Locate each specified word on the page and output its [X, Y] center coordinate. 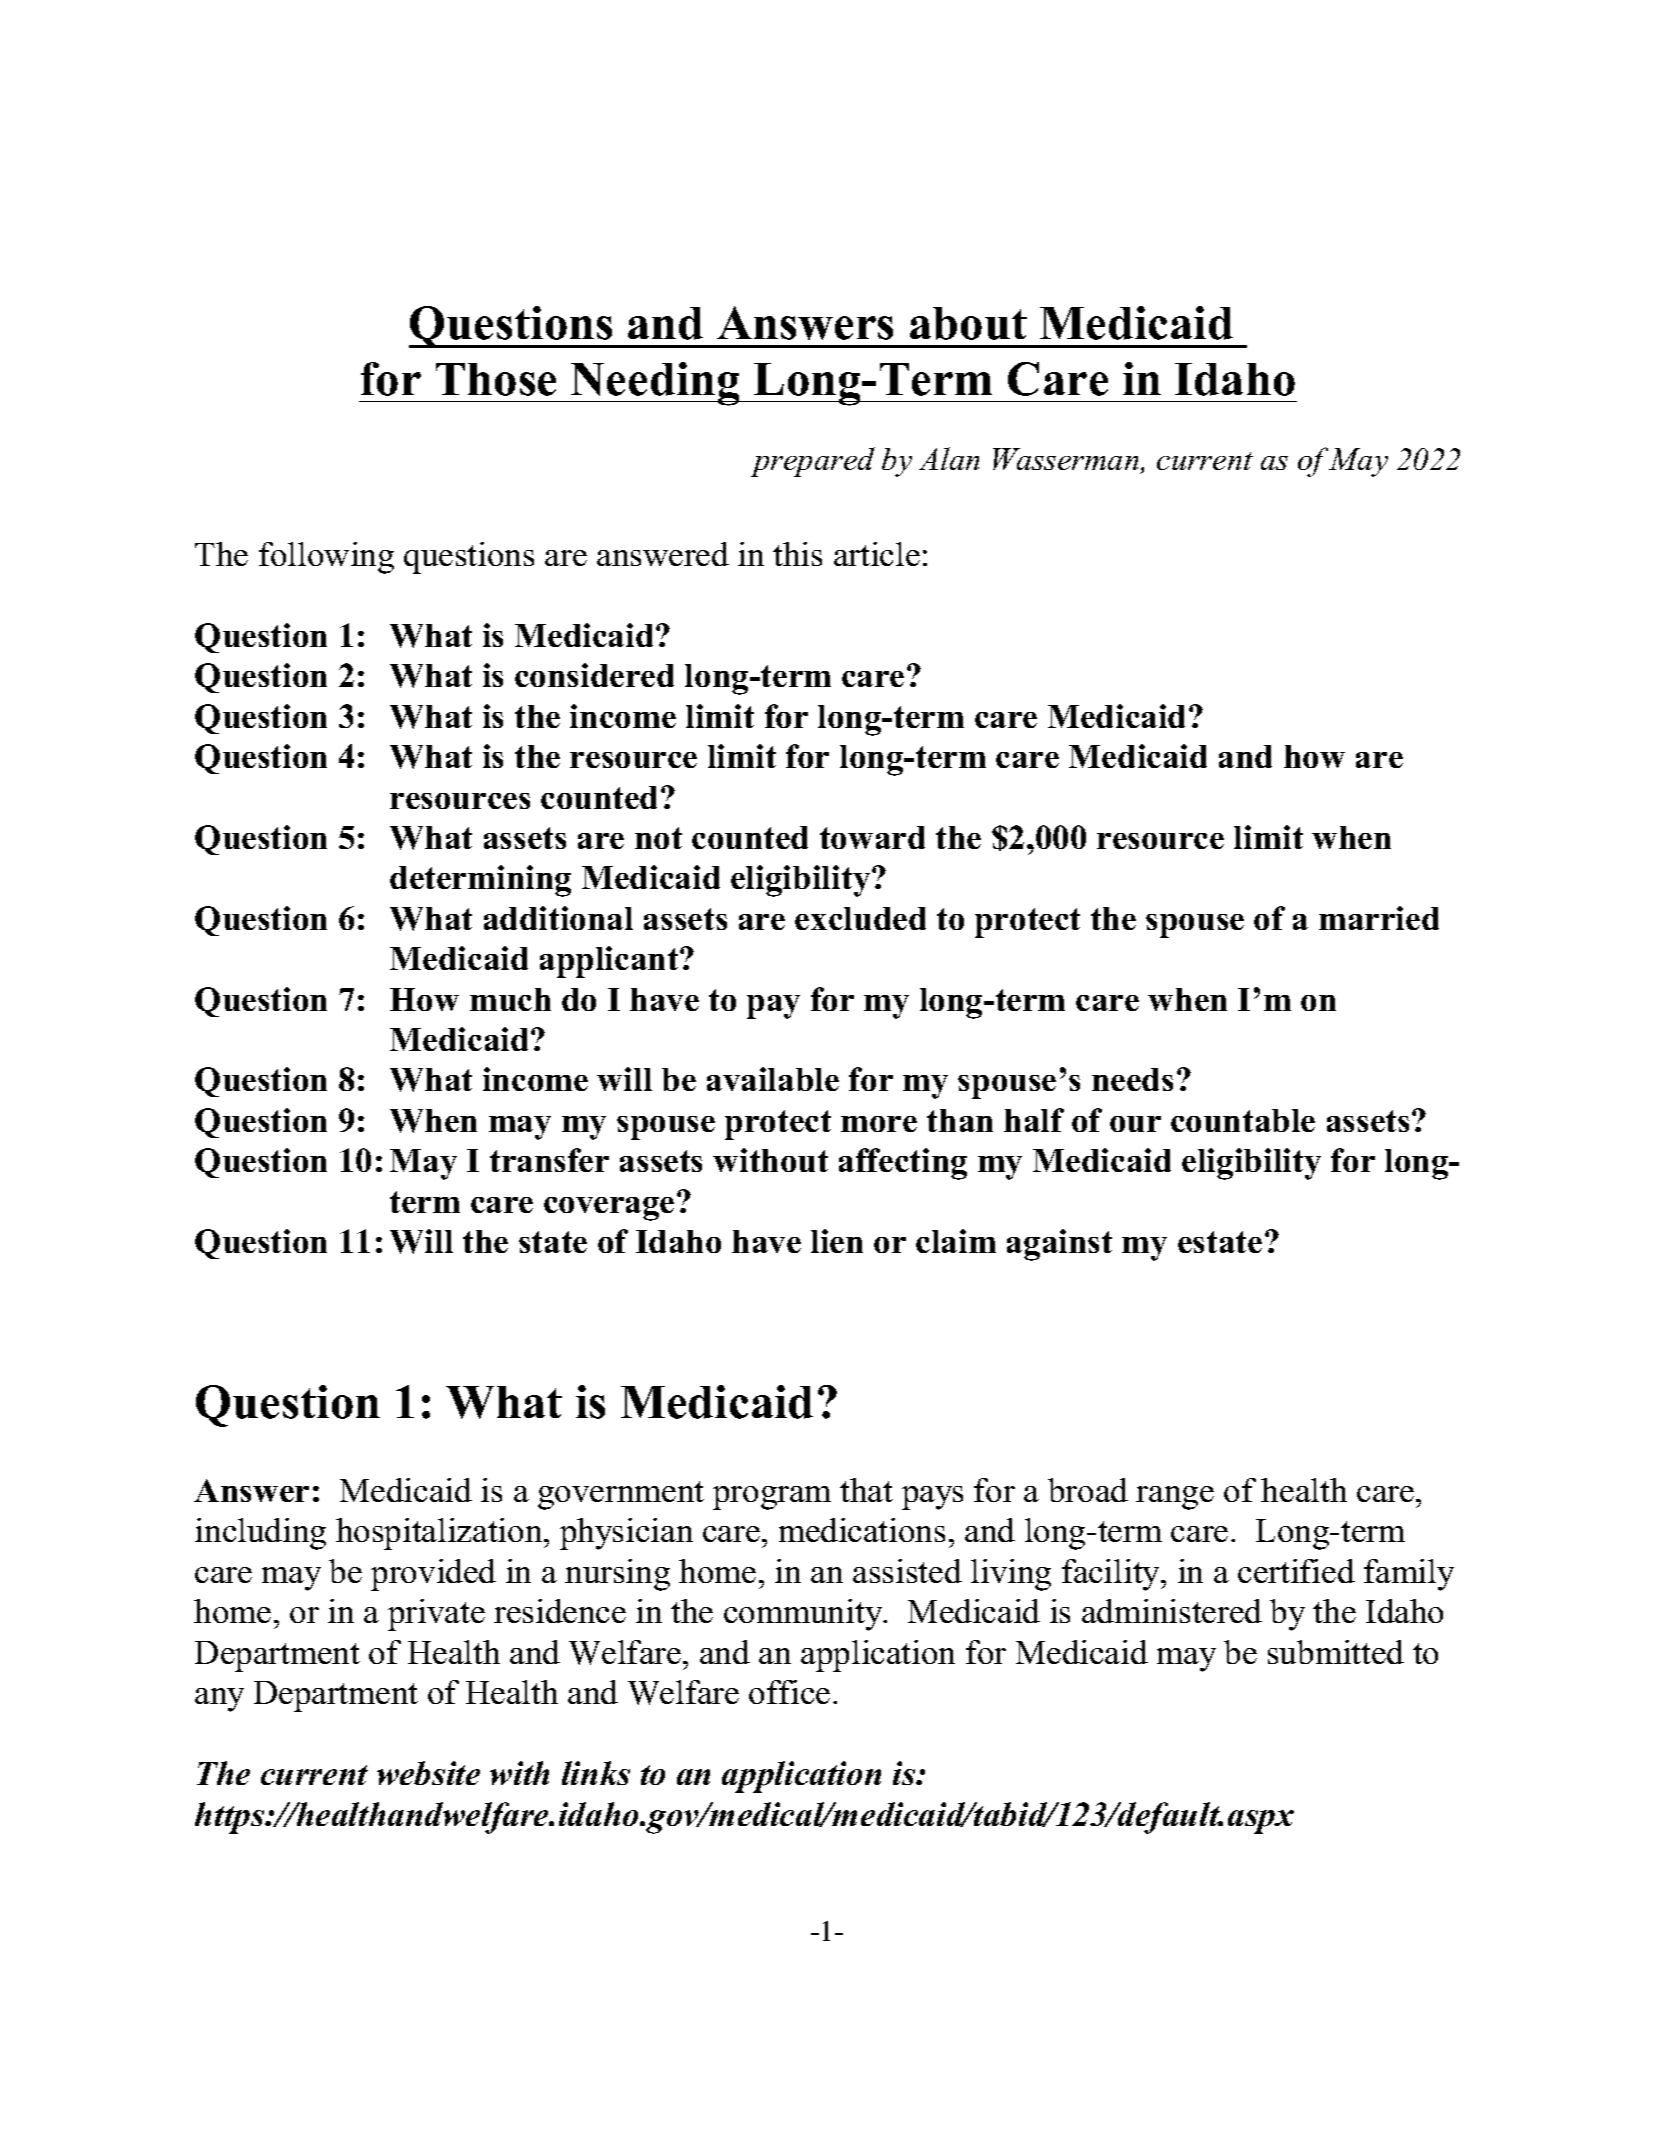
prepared [813, 462]
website [428, 1773]
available [773, 1079]
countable [1243, 1120]
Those [496, 379]
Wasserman [1067, 461]
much [510, 999]
